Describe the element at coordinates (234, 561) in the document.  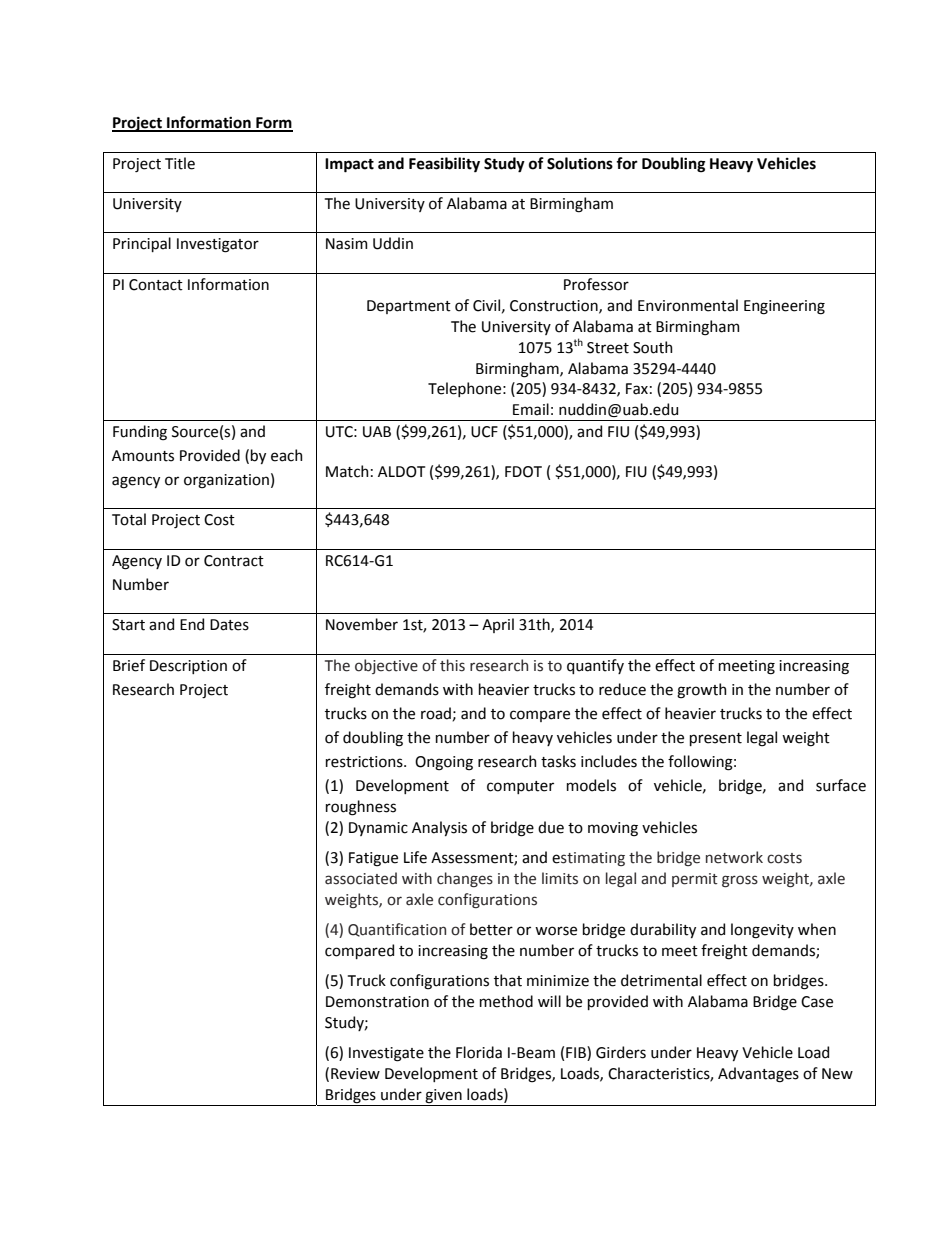
I see `Contract` at that location.
